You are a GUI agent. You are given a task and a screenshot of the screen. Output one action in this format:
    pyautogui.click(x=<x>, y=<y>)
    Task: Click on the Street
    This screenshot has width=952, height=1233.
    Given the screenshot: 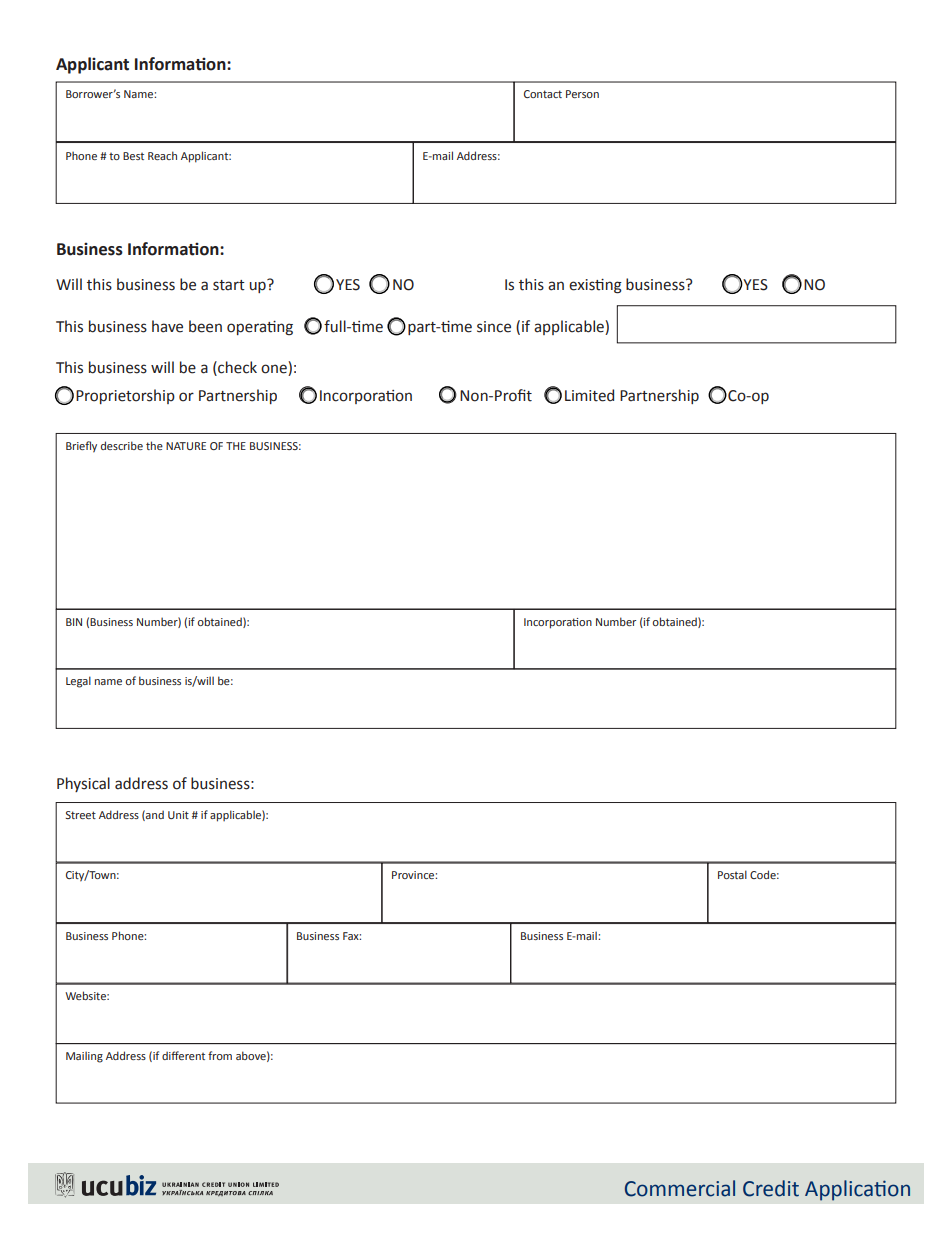 What is the action you would take?
    pyautogui.click(x=80, y=815)
